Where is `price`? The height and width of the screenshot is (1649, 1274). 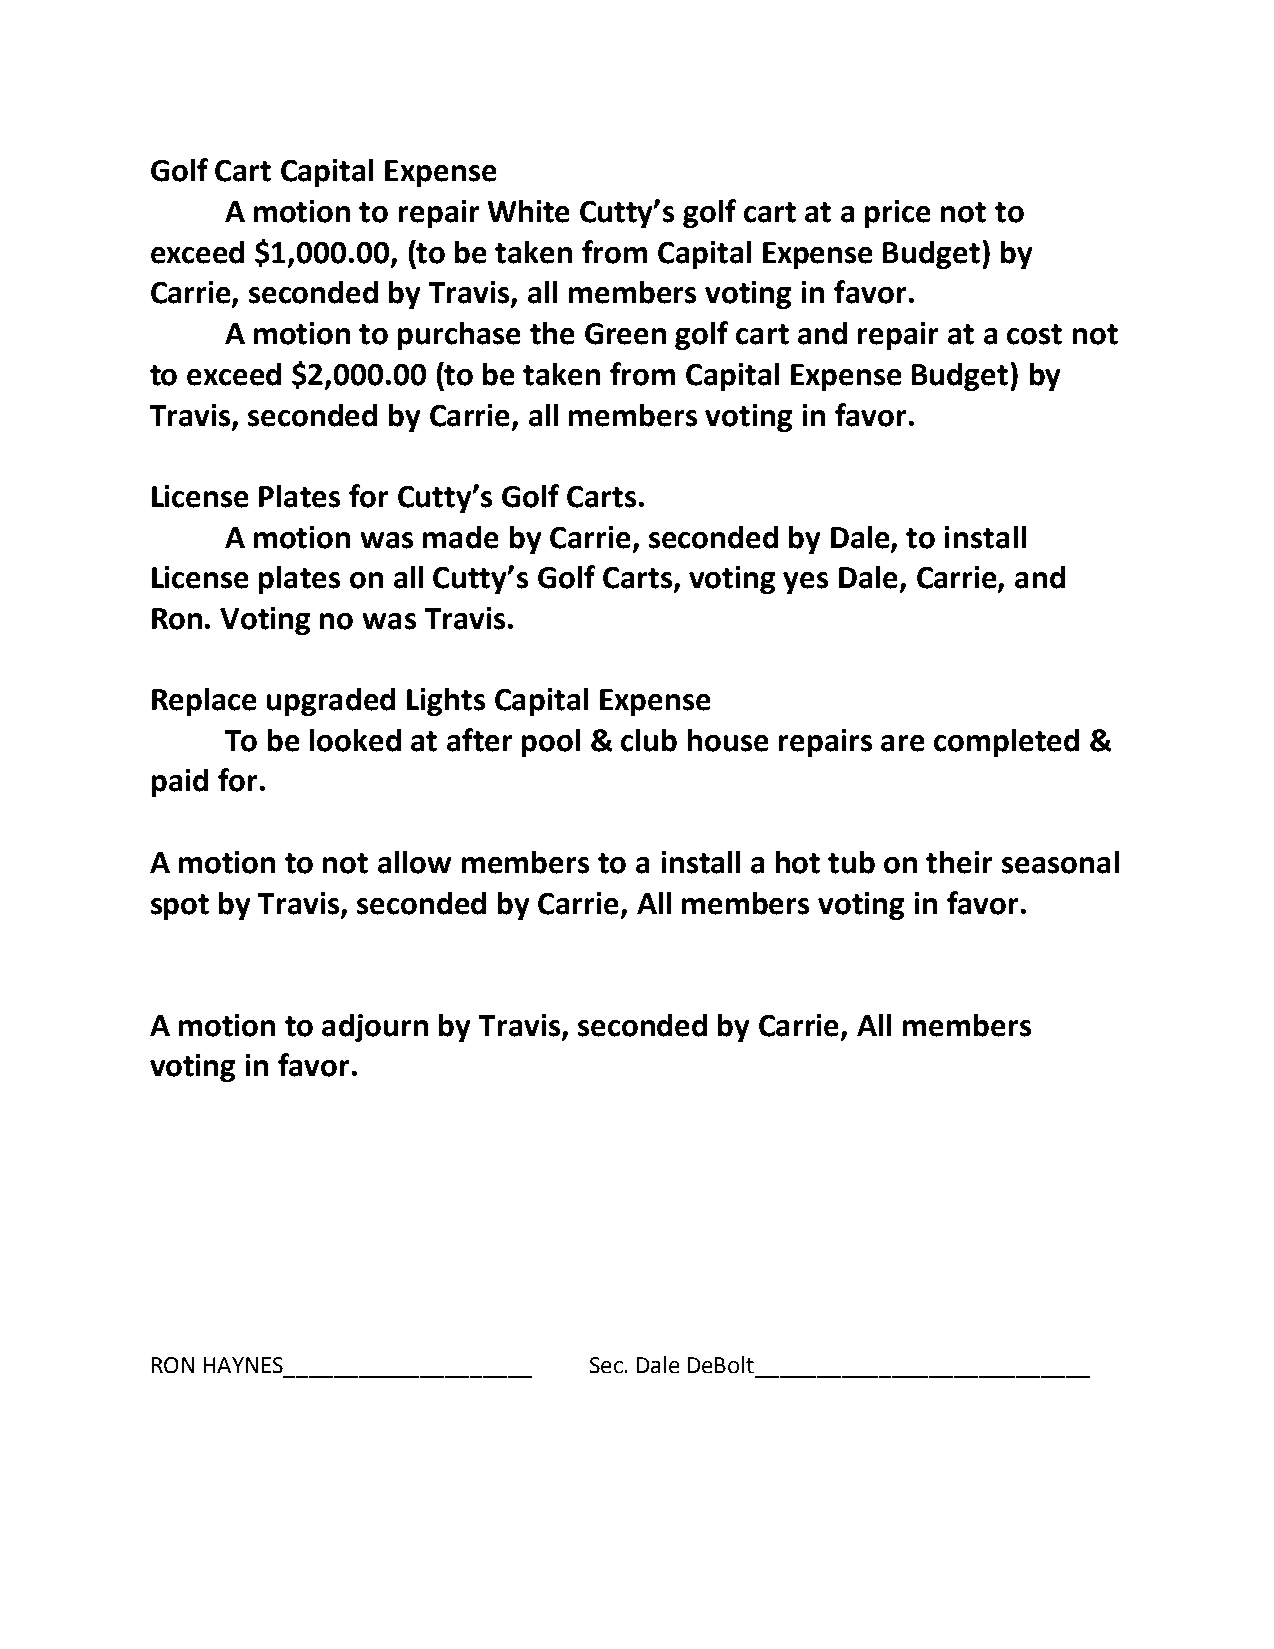 price is located at coordinates (897, 214).
